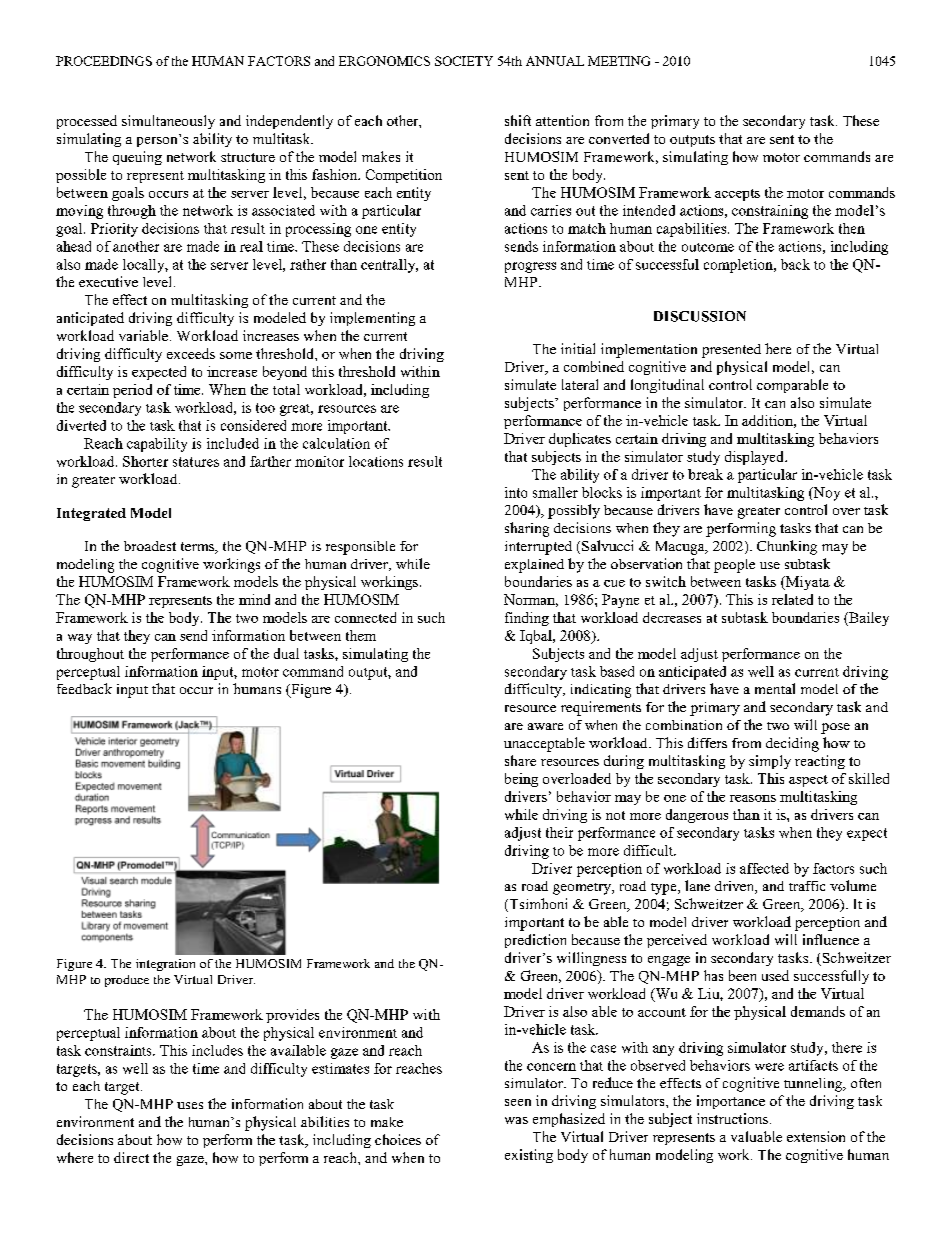 This document has width=952, height=1233. I want to click on was, so click(516, 1120).
